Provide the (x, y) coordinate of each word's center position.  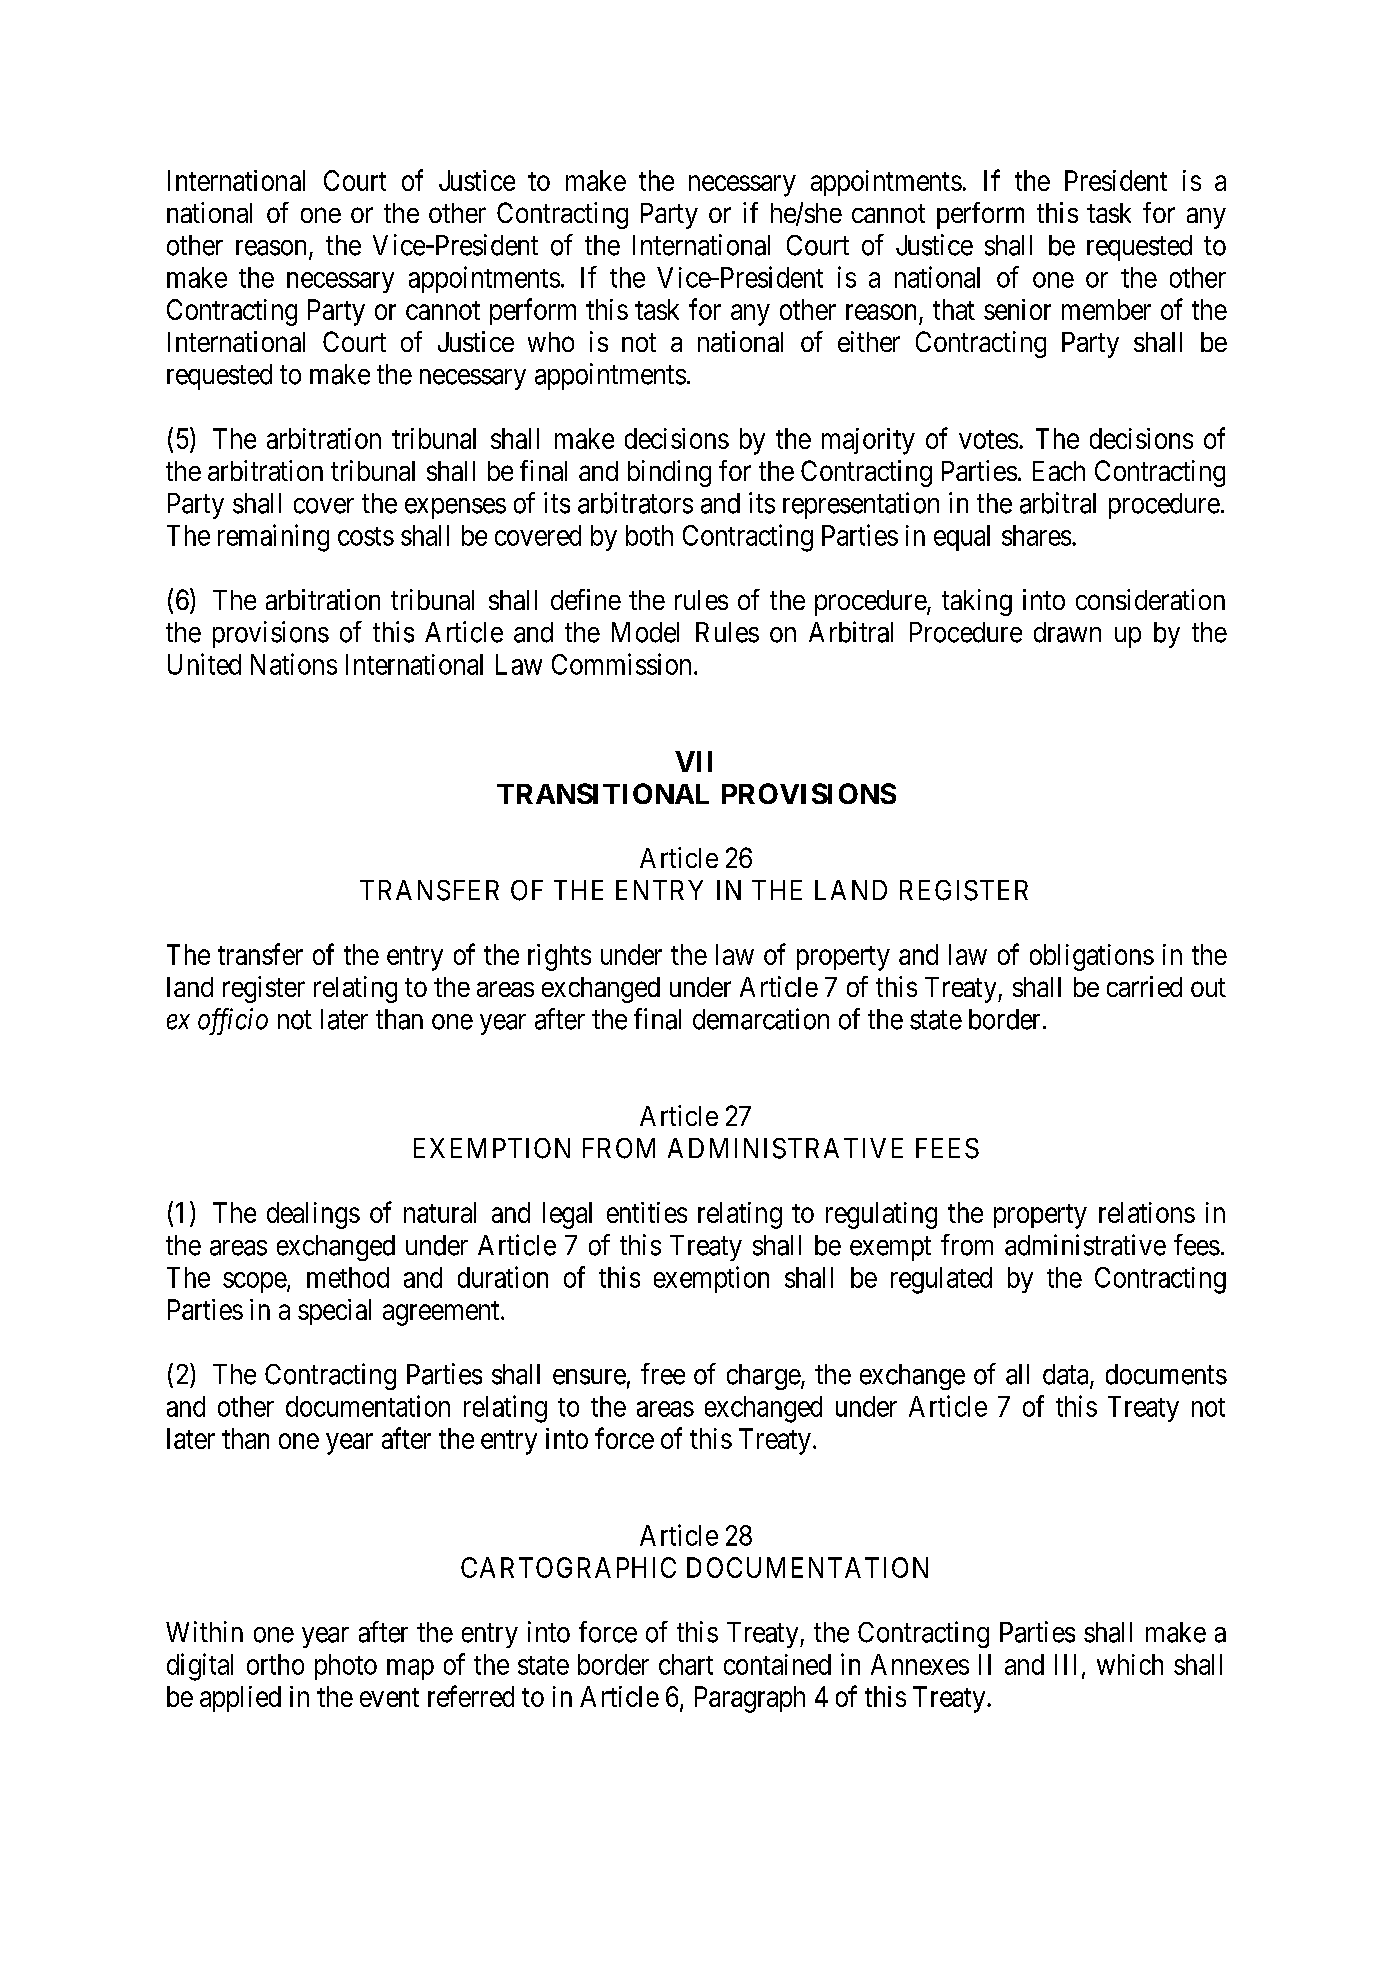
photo (346, 1667)
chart (686, 1664)
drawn (1067, 632)
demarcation (761, 1019)
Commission (621, 664)
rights (559, 957)
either (869, 341)
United (204, 664)
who (551, 342)
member (1106, 309)
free (663, 1374)
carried (1144, 986)
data (1067, 1375)
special (334, 1312)
